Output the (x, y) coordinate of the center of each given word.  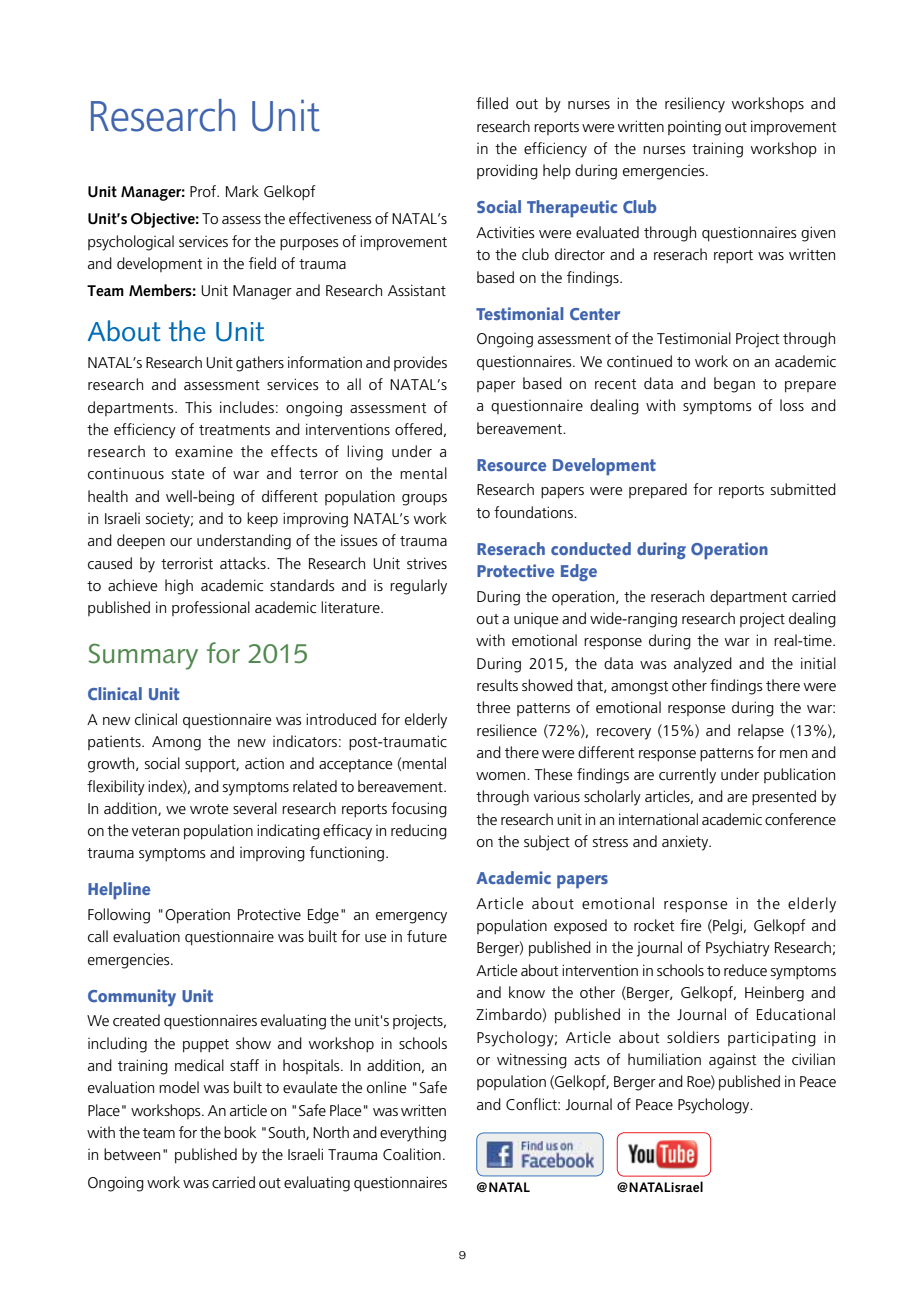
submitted (803, 489)
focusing (419, 810)
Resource (511, 465)
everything (413, 1134)
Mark (242, 191)
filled (492, 103)
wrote (209, 809)
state (188, 474)
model (179, 1087)
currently (687, 776)
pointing (694, 128)
